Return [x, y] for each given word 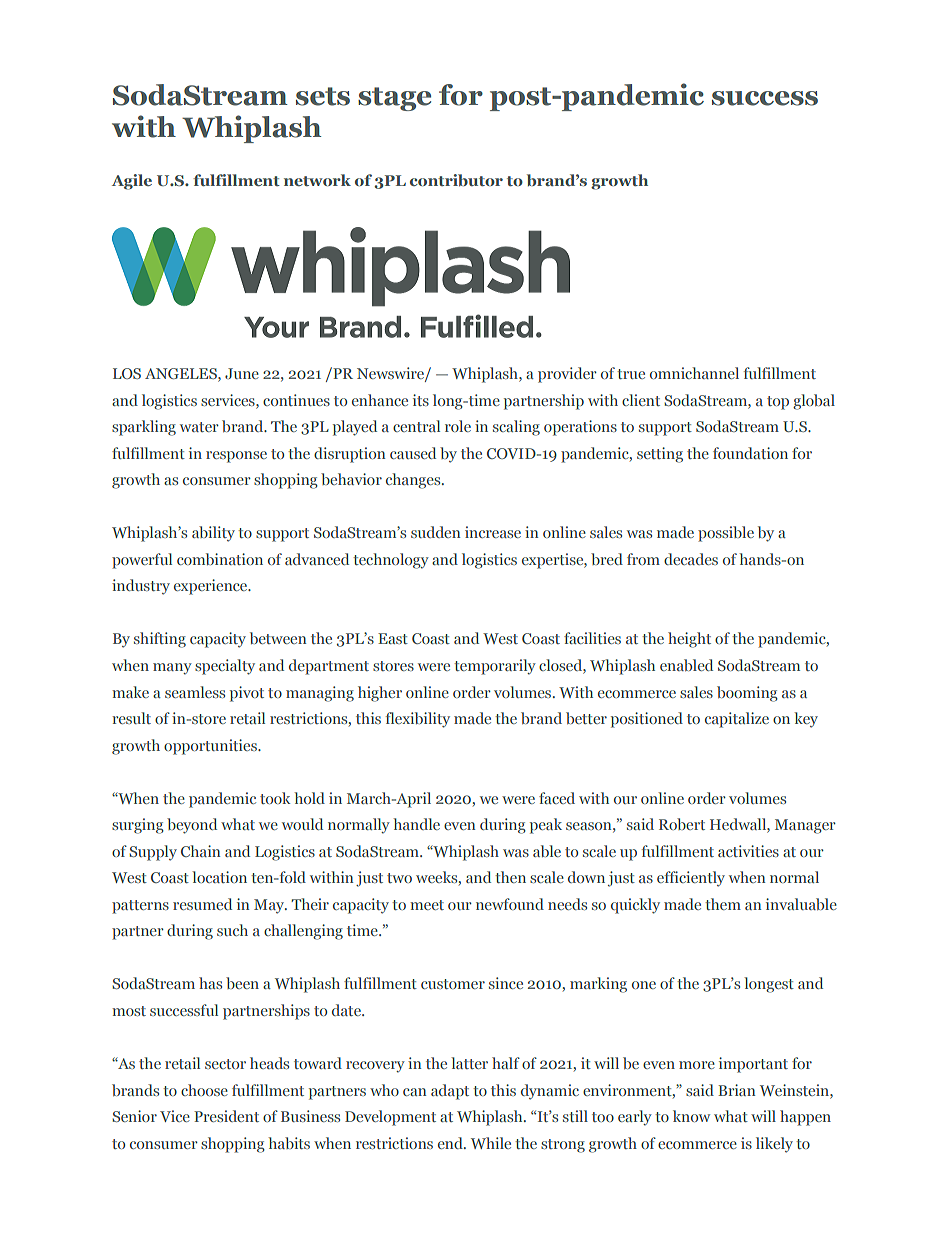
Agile [132, 182]
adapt [450, 1092]
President [226, 1116]
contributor [456, 180]
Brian [737, 1090]
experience [212, 587]
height [689, 640]
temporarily [495, 667]
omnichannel [694, 373]
